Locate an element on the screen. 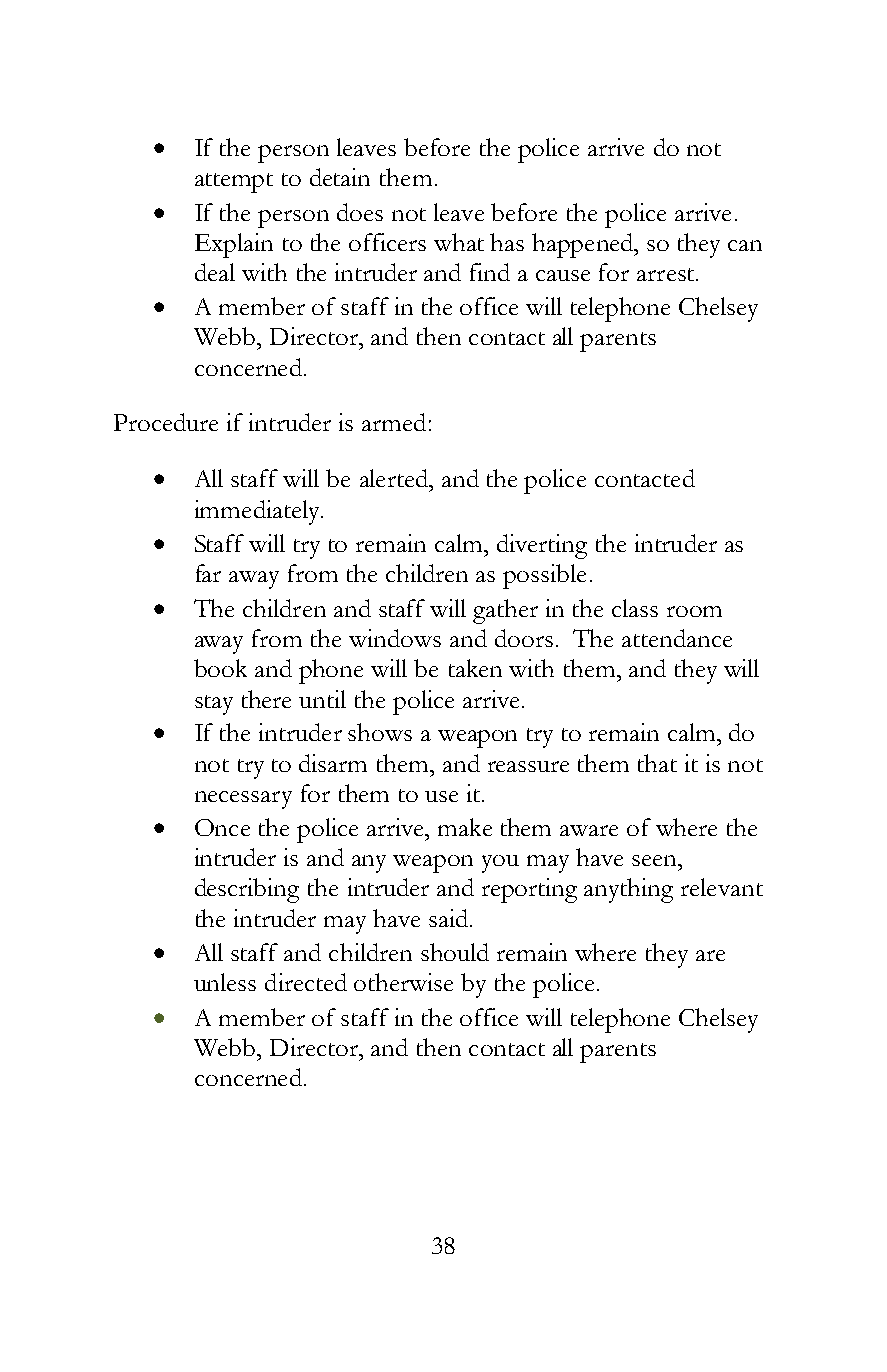 The image size is (887, 1372). far is located at coordinates (208, 573).
